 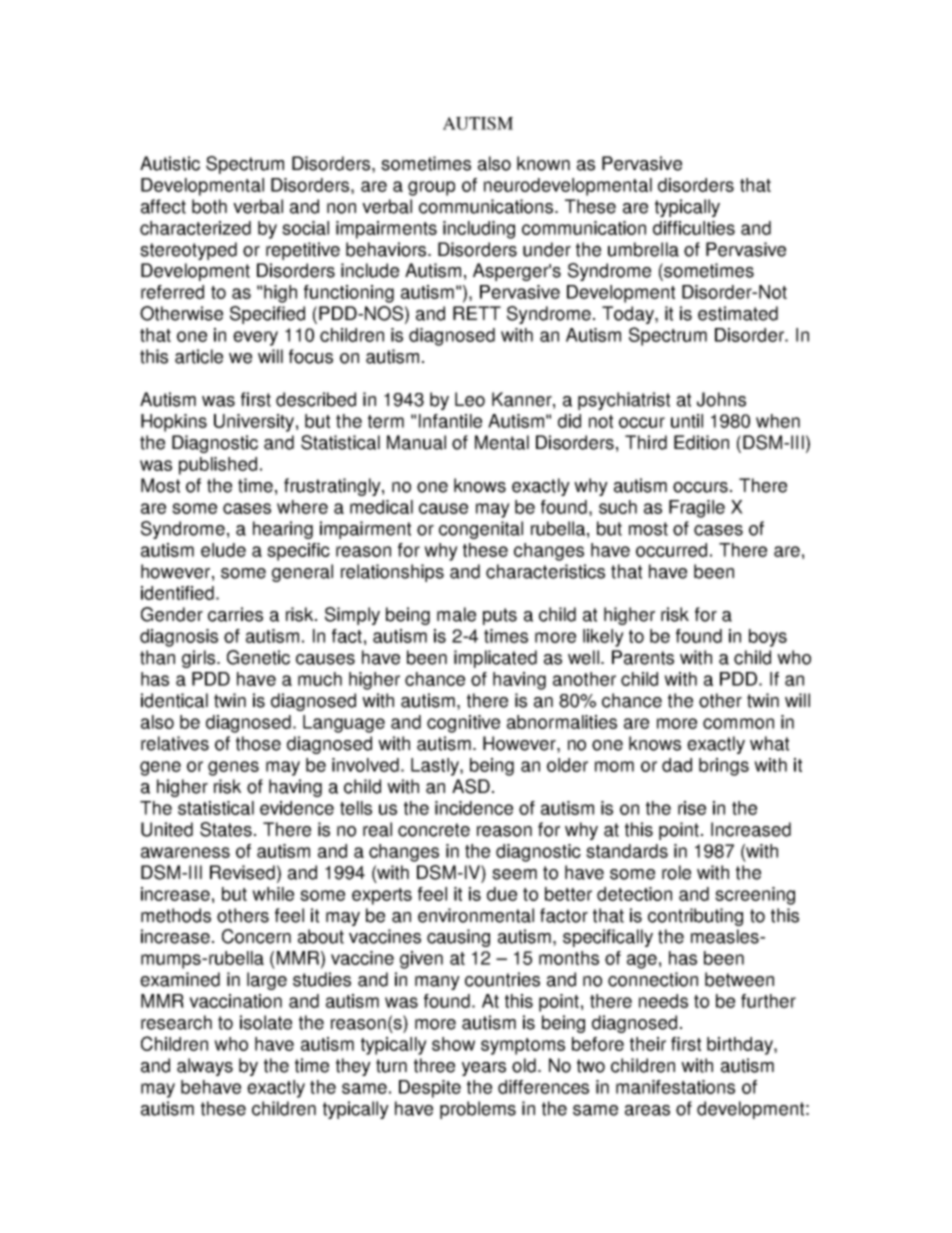 What do you see at coordinates (456, 614) in the screenshot?
I see `male` at bounding box center [456, 614].
